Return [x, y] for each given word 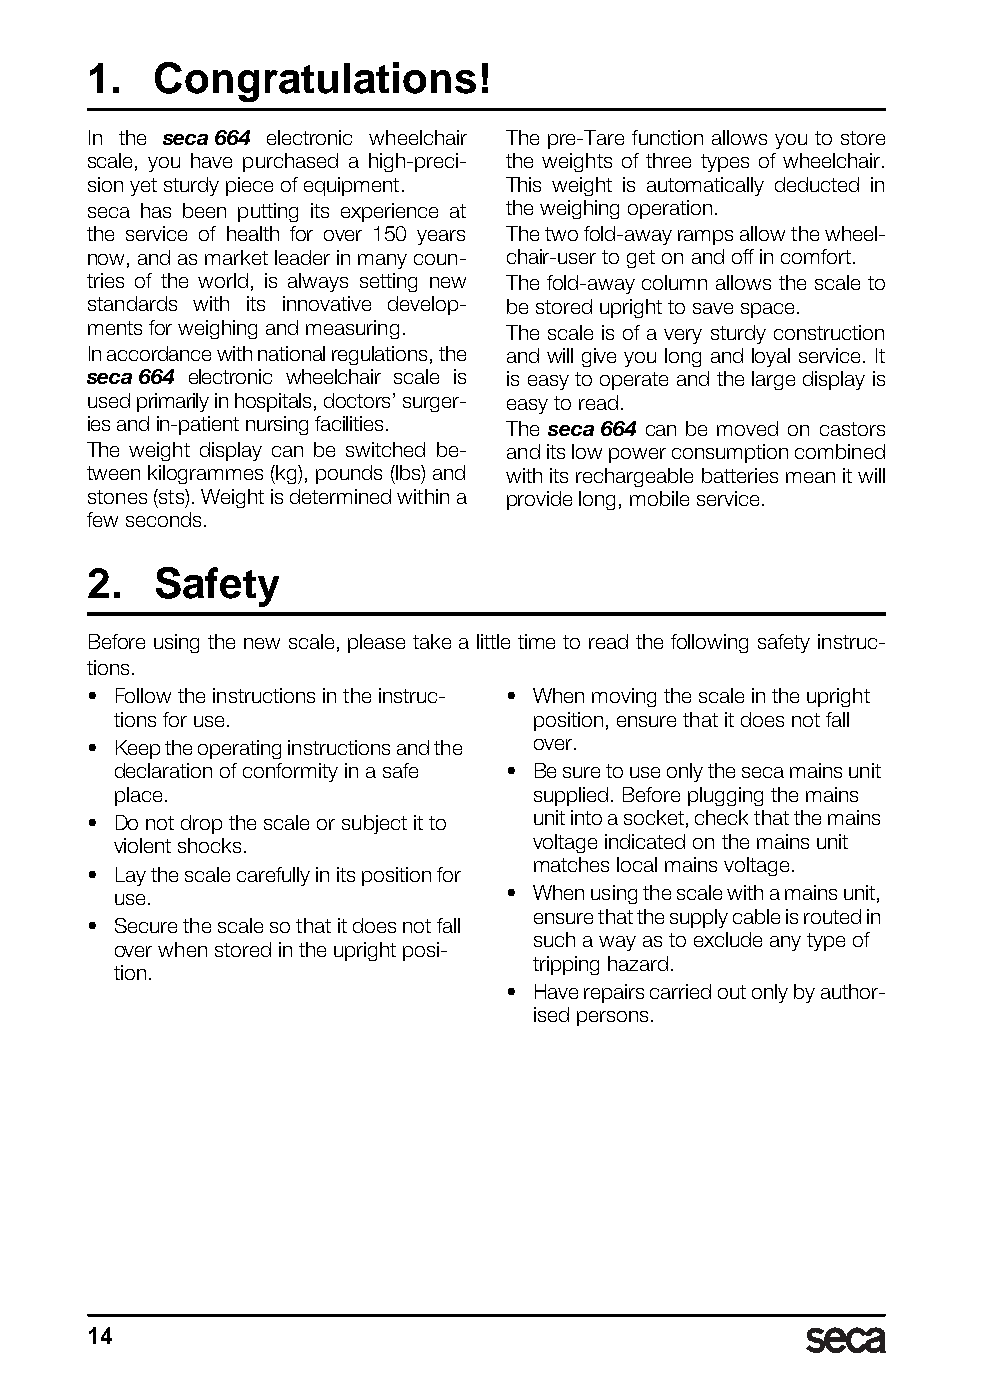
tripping [566, 965]
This [523, 184]
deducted [817, 184]
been [204, 210]
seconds [163, 519]
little [493, 641]
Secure [146, 925]
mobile [659, 498]
